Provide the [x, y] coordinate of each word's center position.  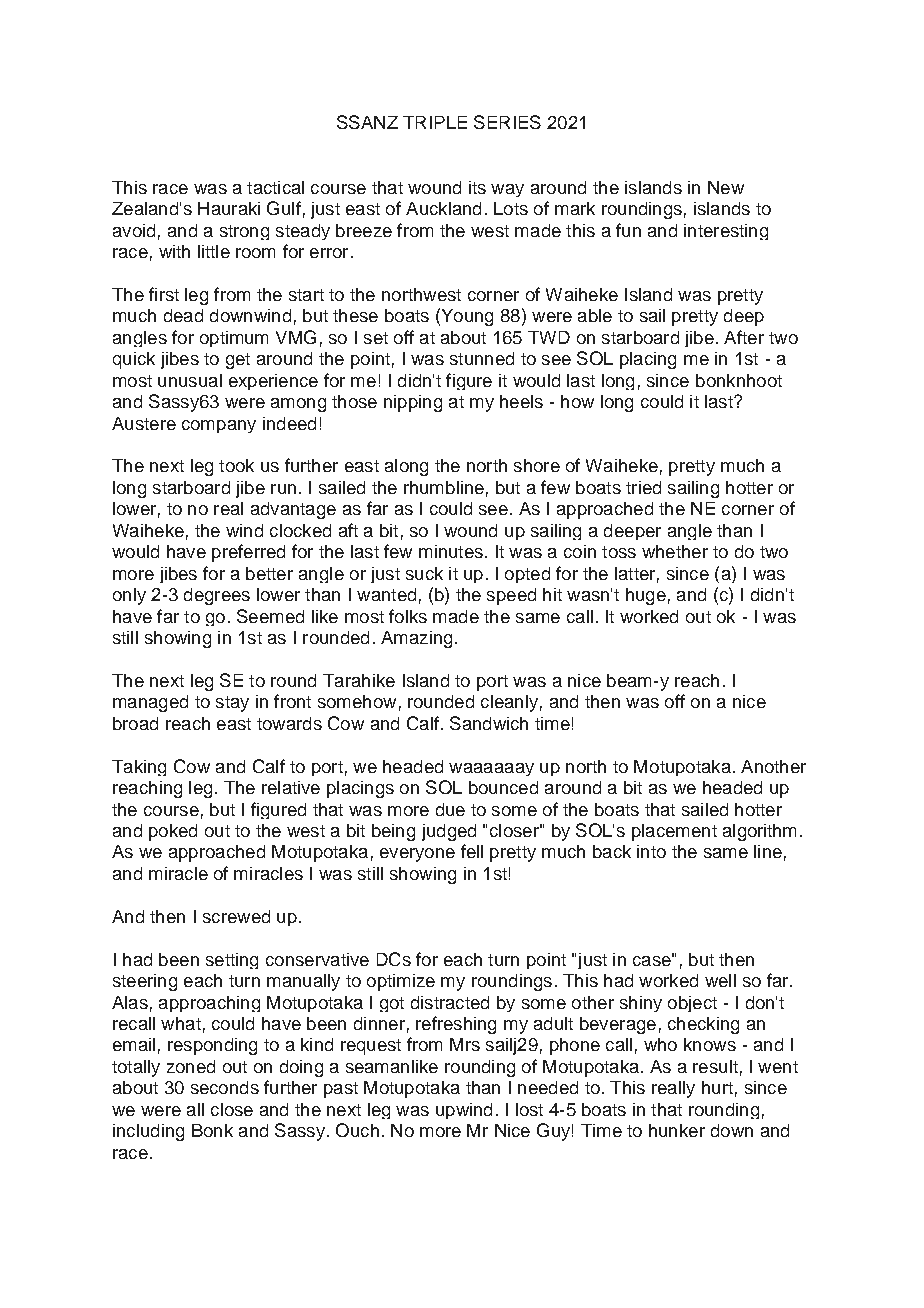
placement [674, 832]
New [726, 187]
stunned [482, 358]
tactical [275, 187]
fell [472, 851]
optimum [234, 339]
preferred [248, 553]
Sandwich [489, 723]
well [720, 980]
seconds [225, 1087]
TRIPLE [435, 122]
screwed [236, 916]
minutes [451, 551]
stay [232, 704]
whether [675, 551]
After [744, 337]
